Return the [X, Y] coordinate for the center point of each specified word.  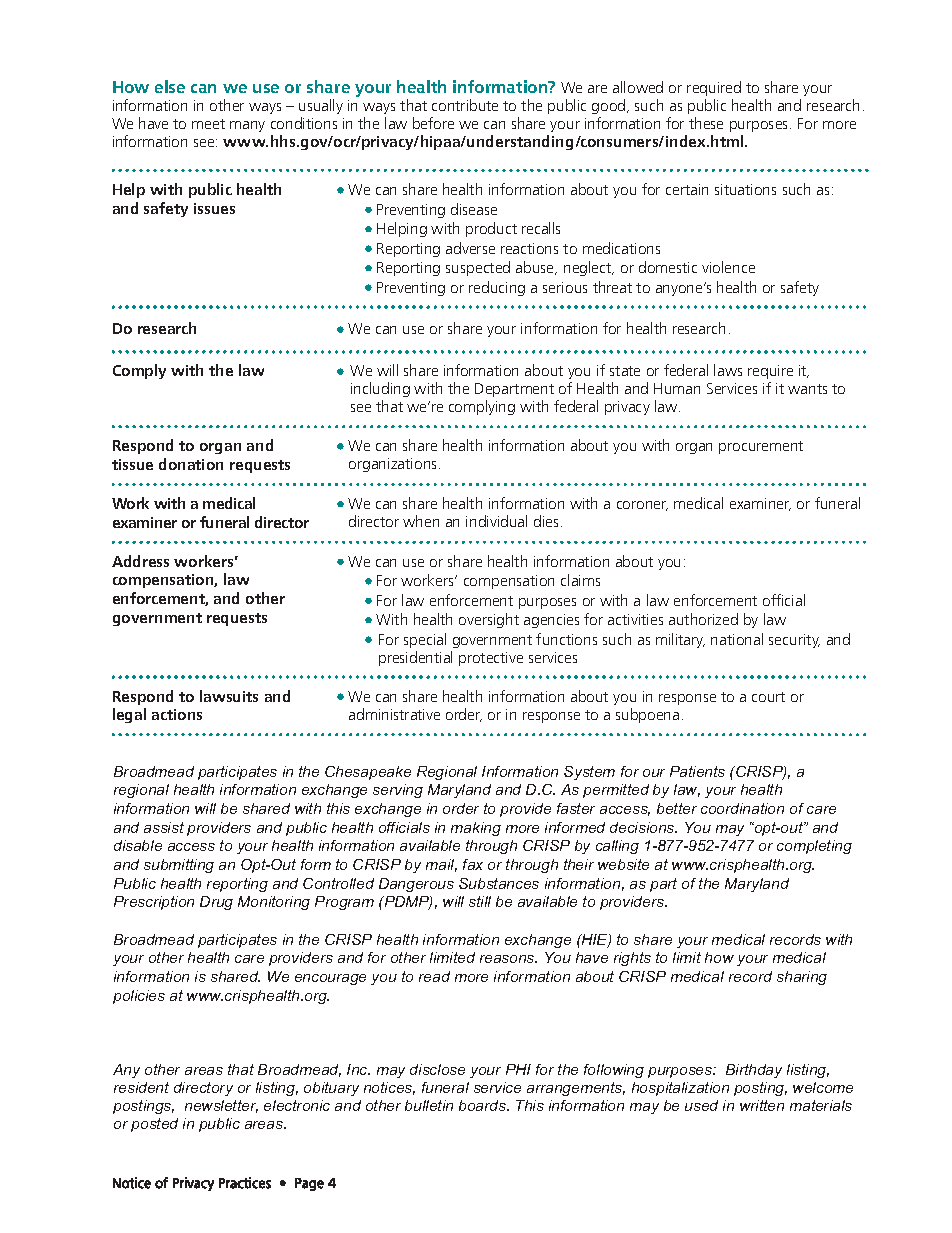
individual [496, 521]
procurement [761, 447]
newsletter [221, 1106]
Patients [697, 771]
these [706, 123]
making [476, 829]
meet [208, 124]
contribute [465, 105]
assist [164, 827]
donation [191, 464]
